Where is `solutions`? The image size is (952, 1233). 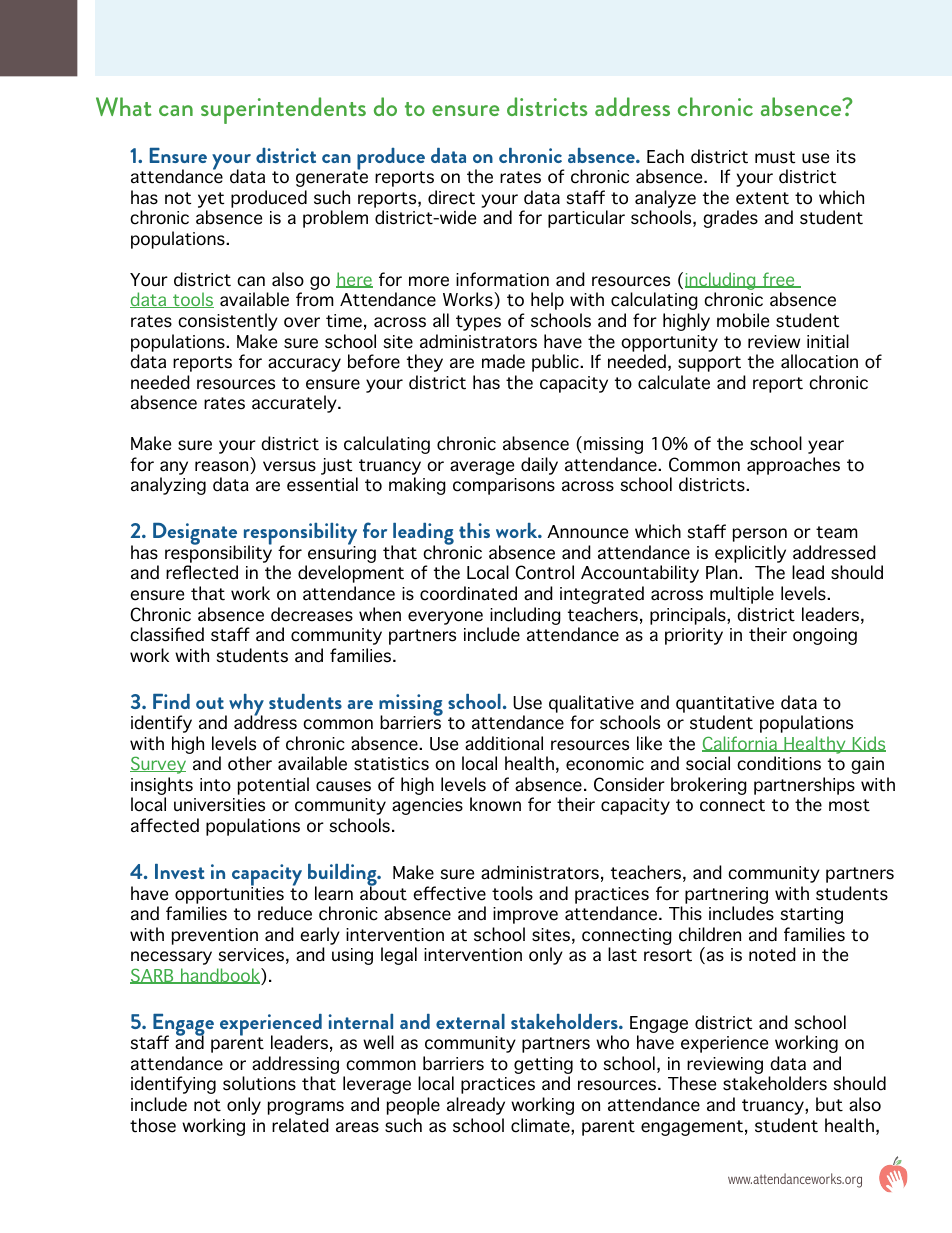
solutions is located at coordinates (259, 1083).
